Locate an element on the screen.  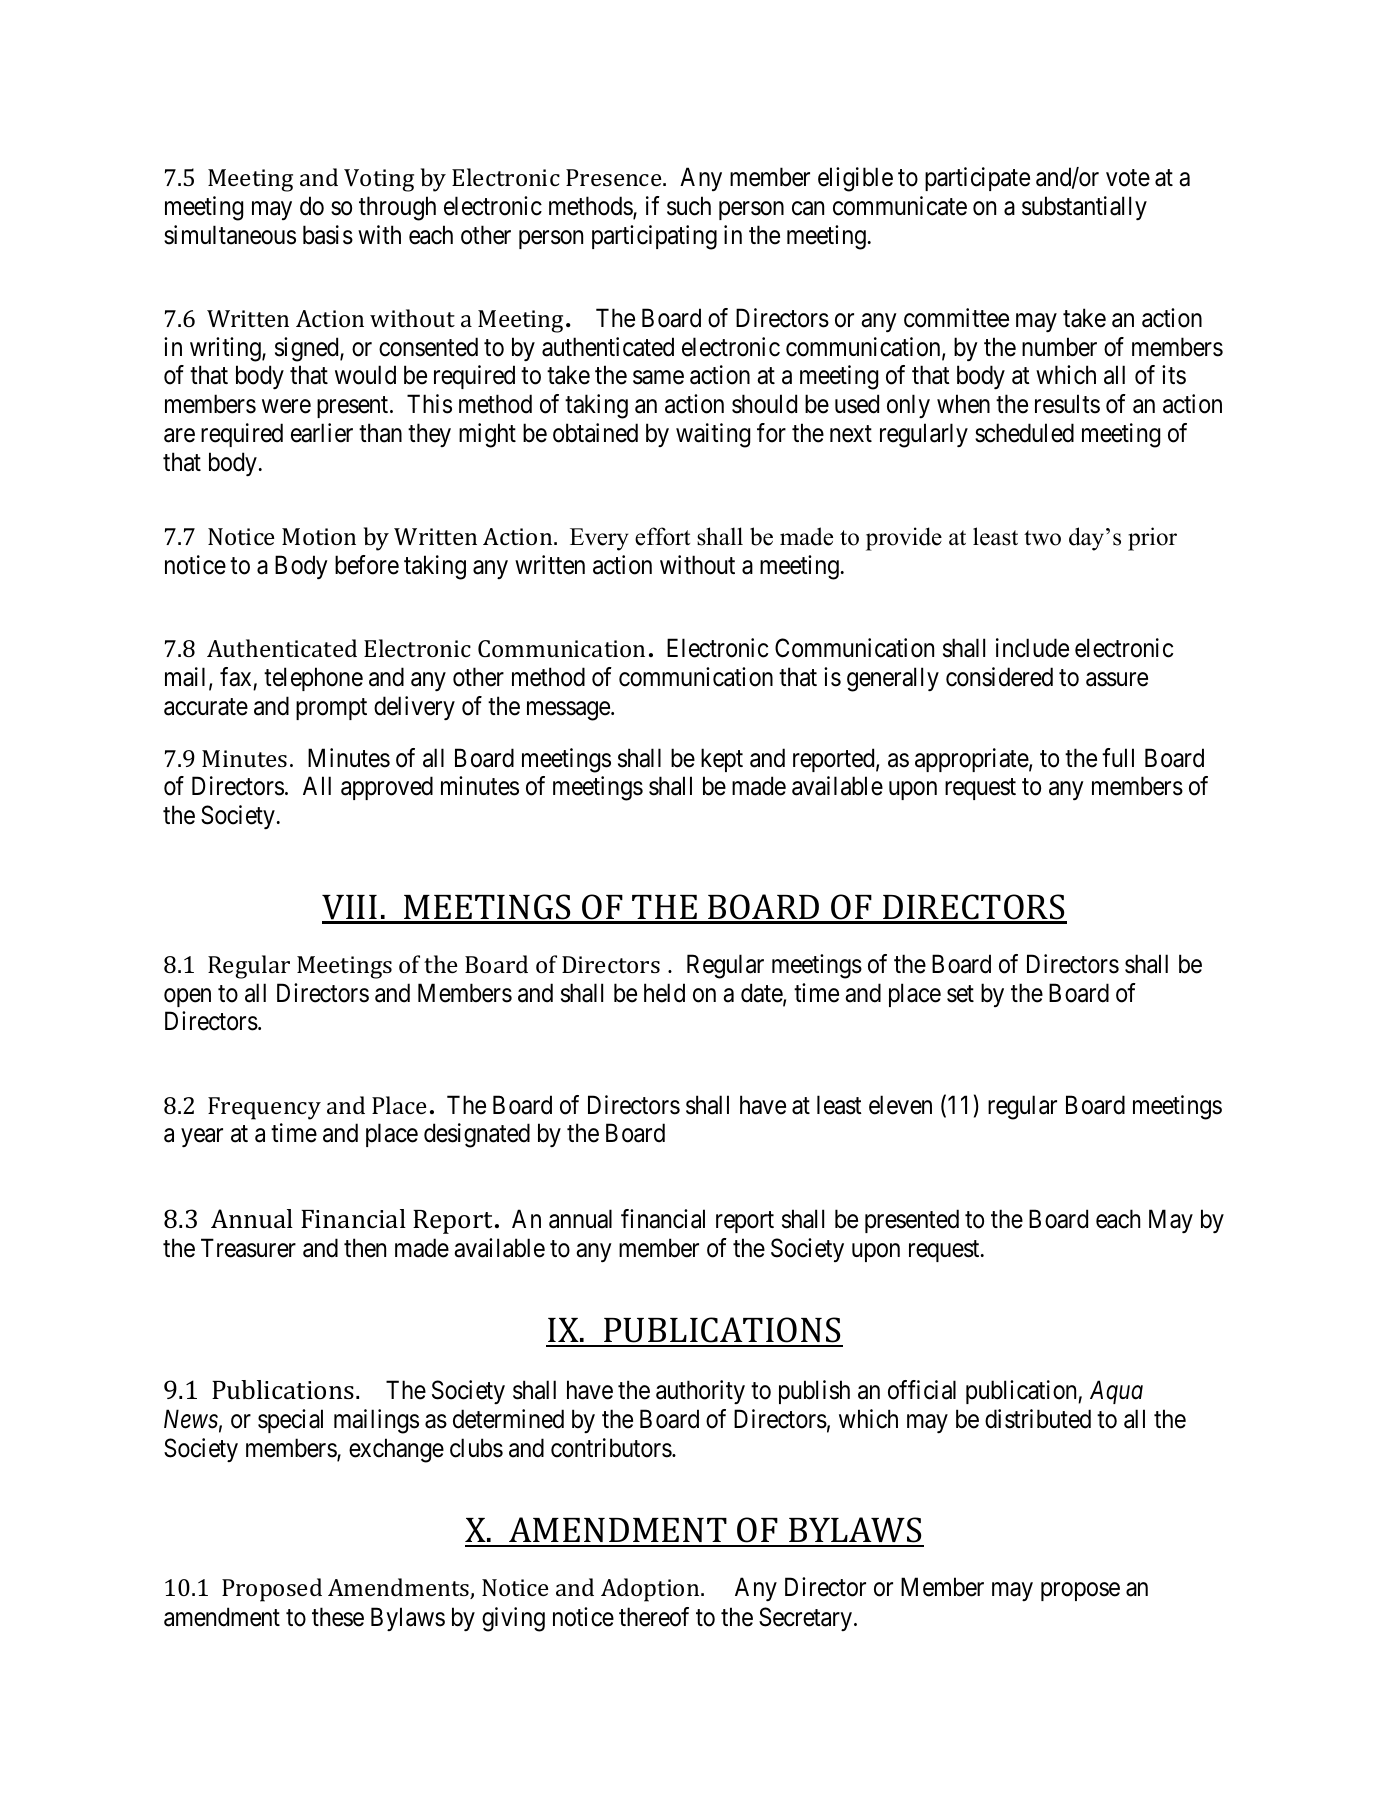
participating is located at coordinates (654, 237).
